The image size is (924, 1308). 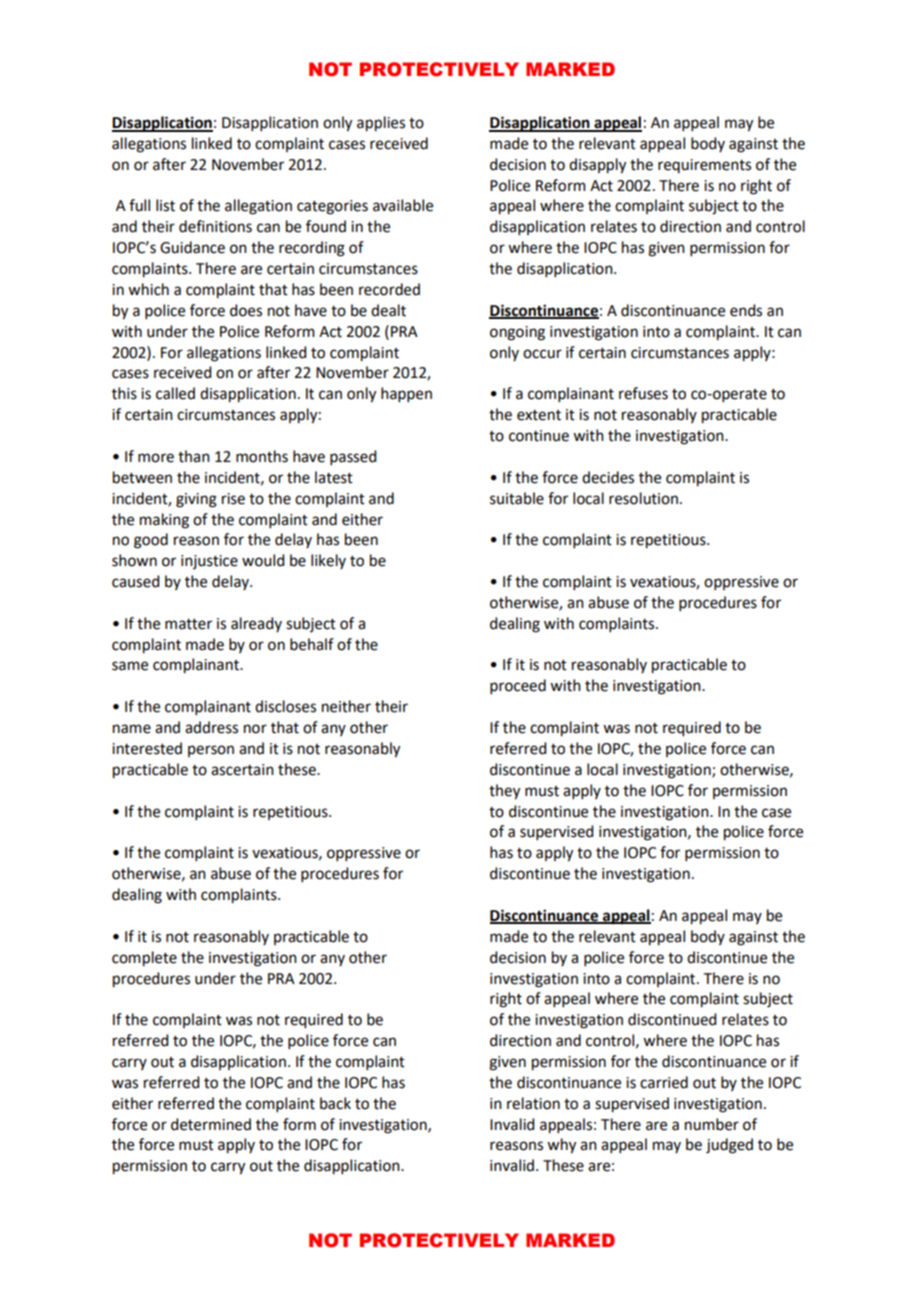 I want to click on relation, so click(x=533, y=1103).
